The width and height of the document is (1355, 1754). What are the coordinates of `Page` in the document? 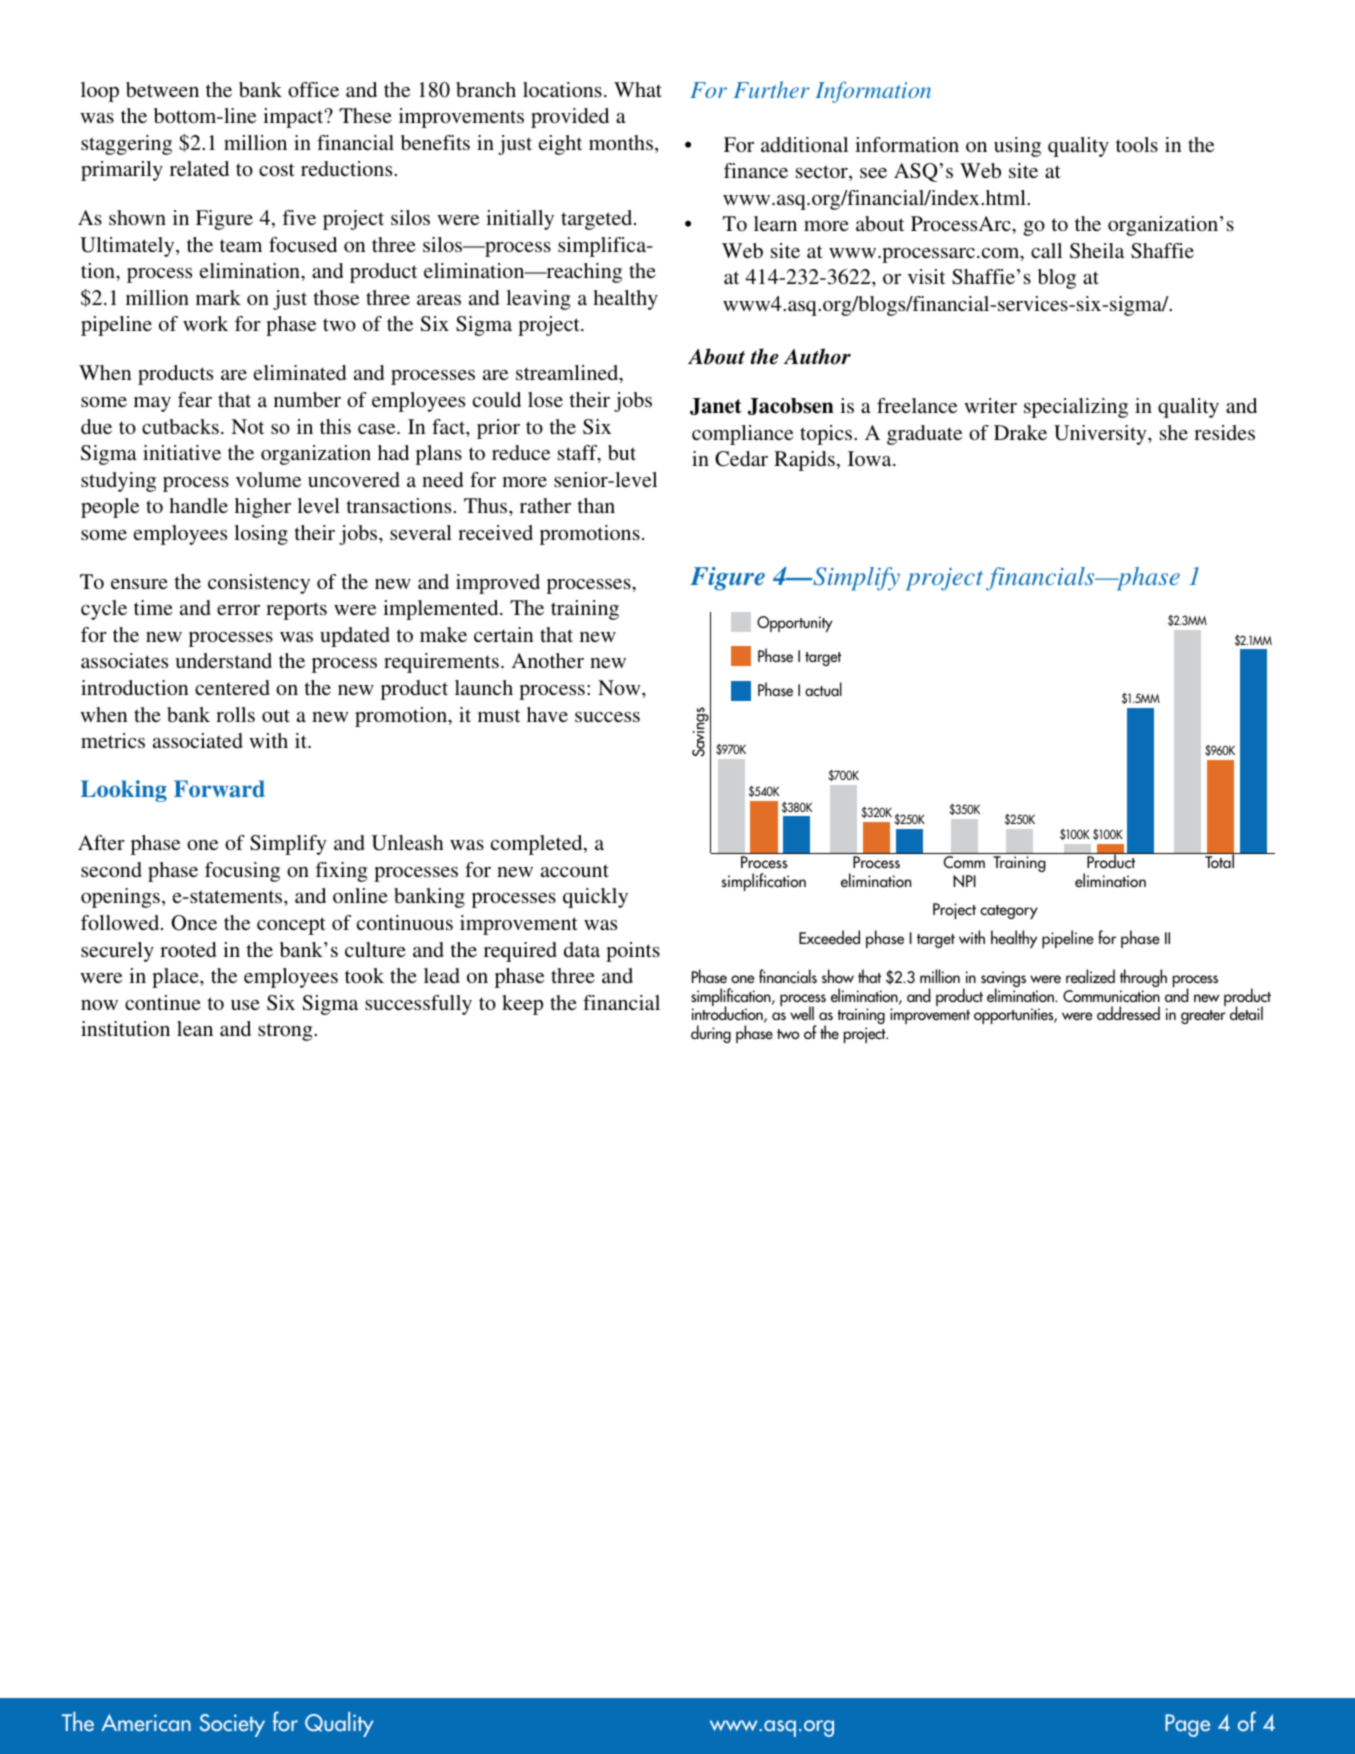 It's located at (1187, 1725).
